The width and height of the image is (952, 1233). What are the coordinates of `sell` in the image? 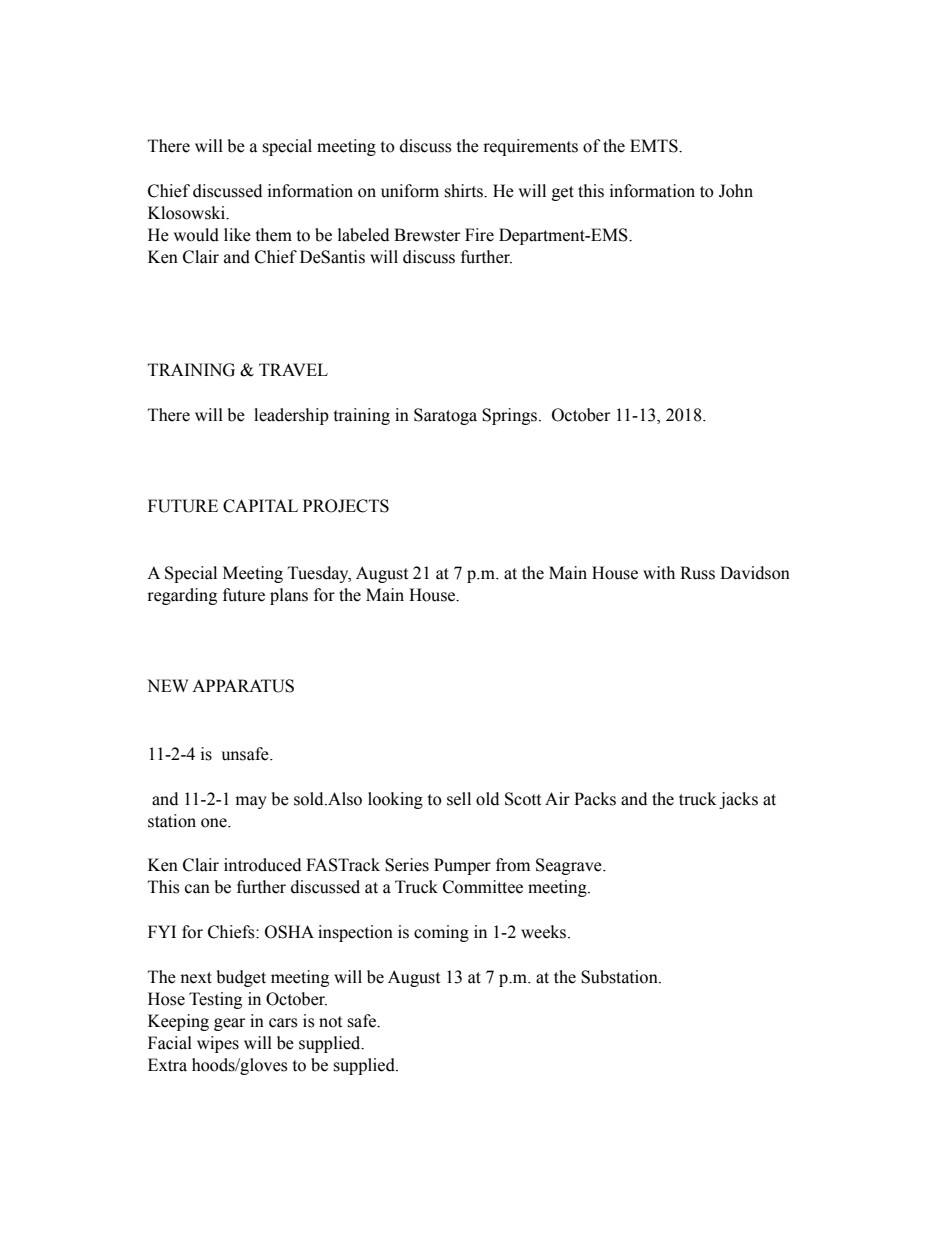 It's located at (459, 799).
